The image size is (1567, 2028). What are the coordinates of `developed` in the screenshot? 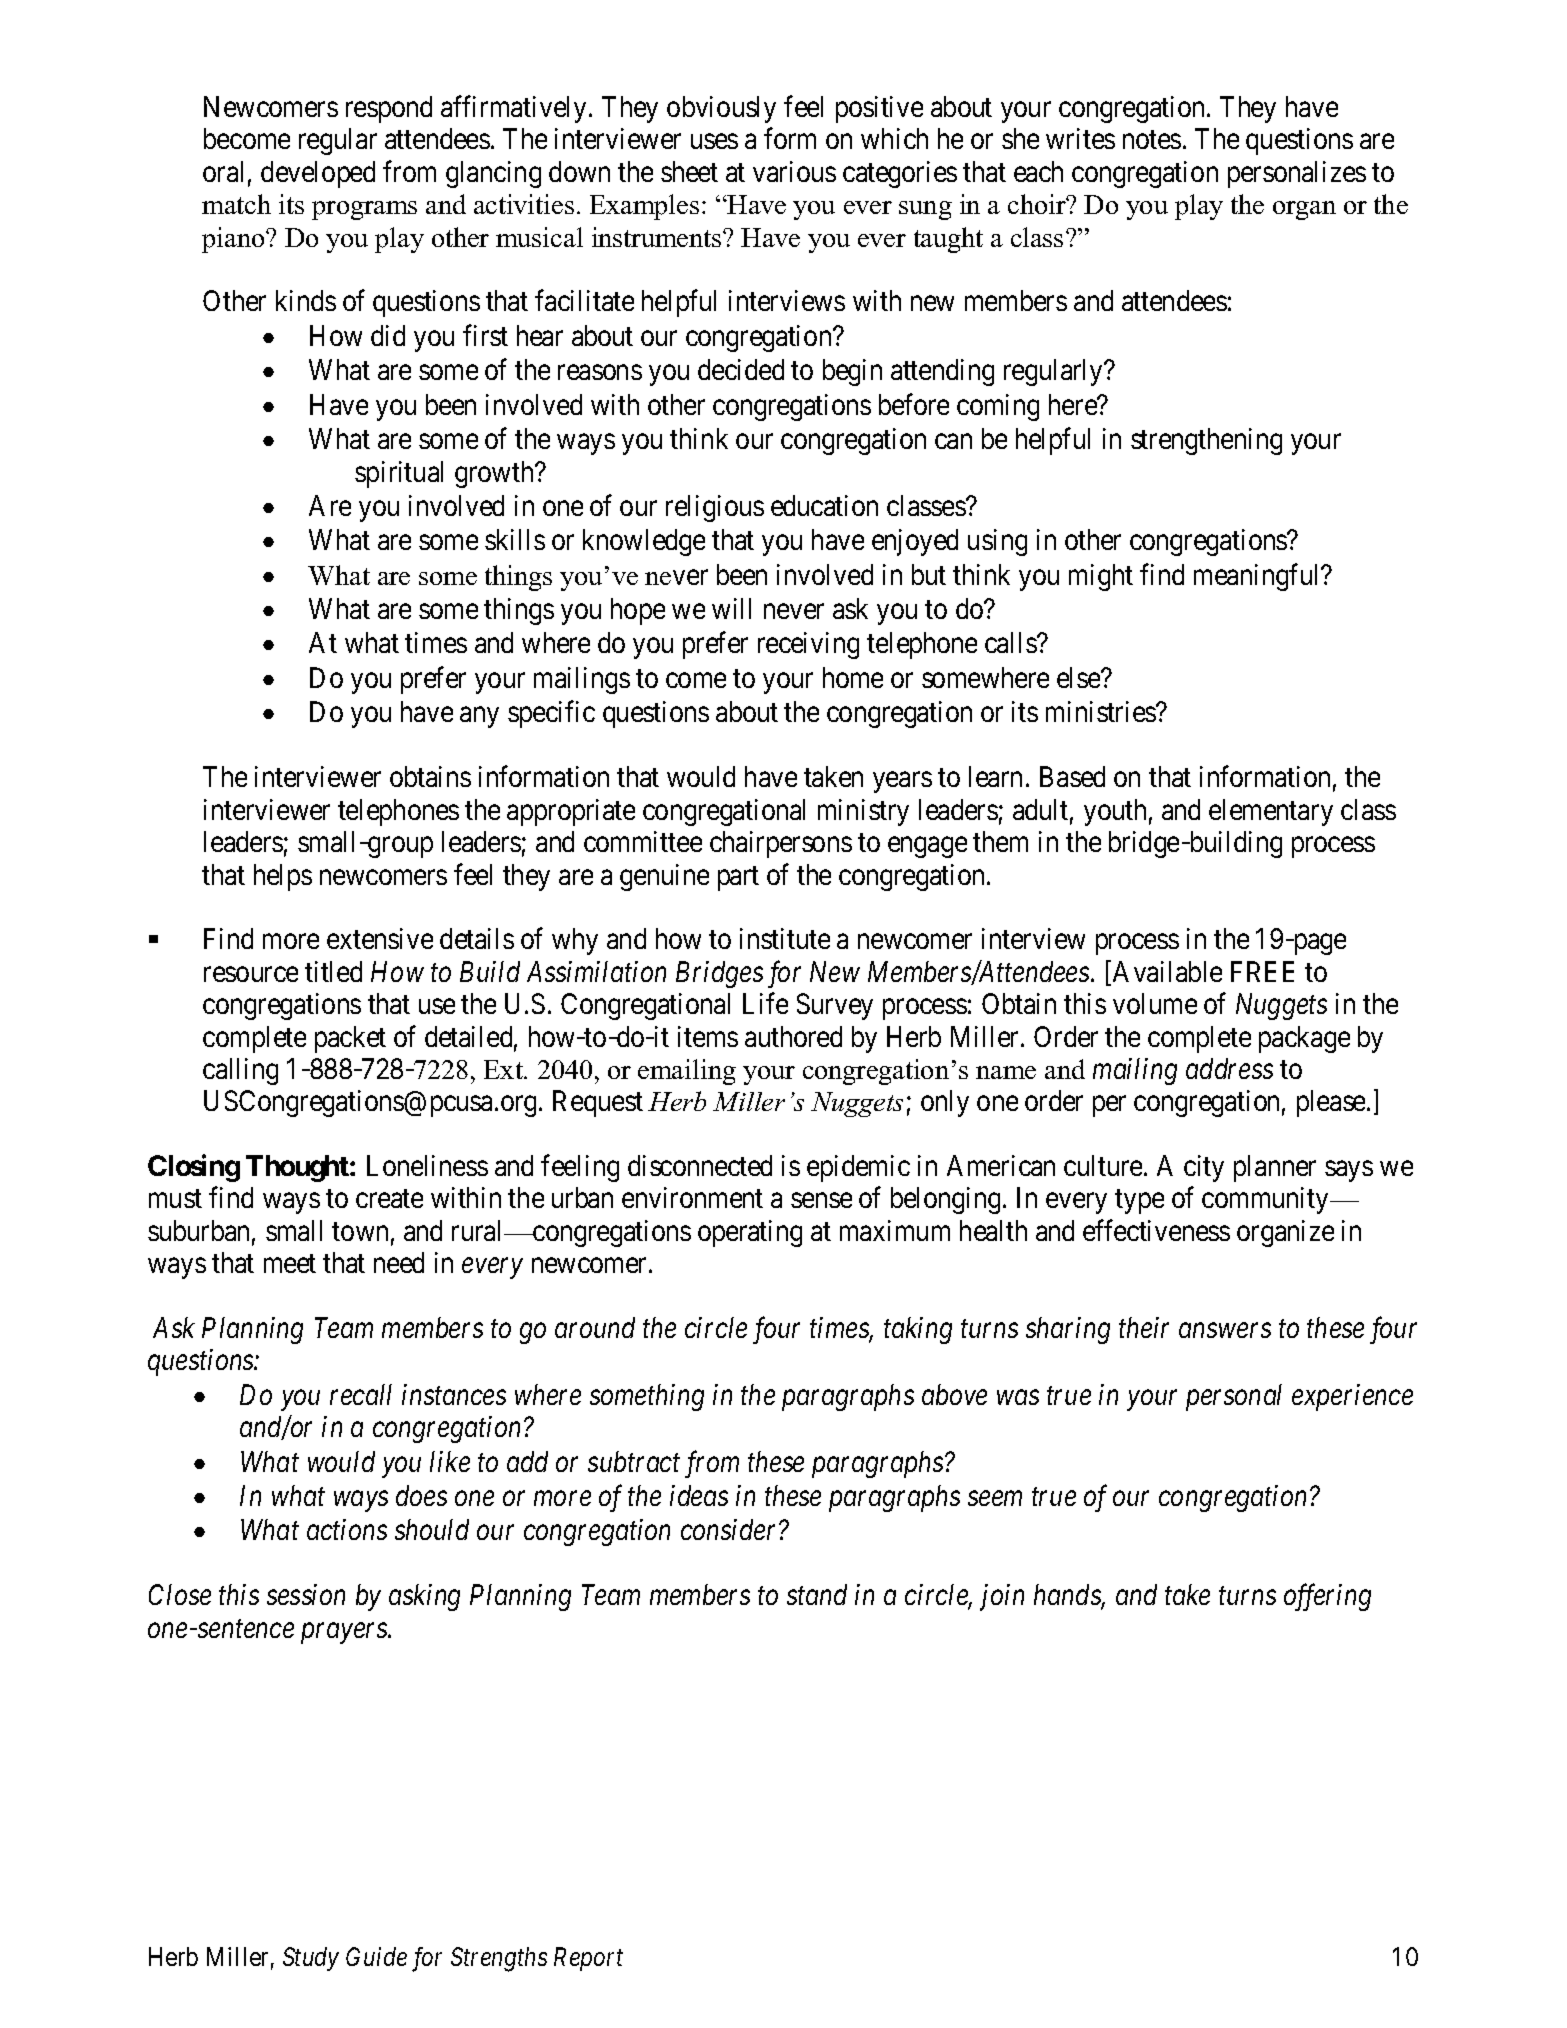 It's located at (318, 174).
